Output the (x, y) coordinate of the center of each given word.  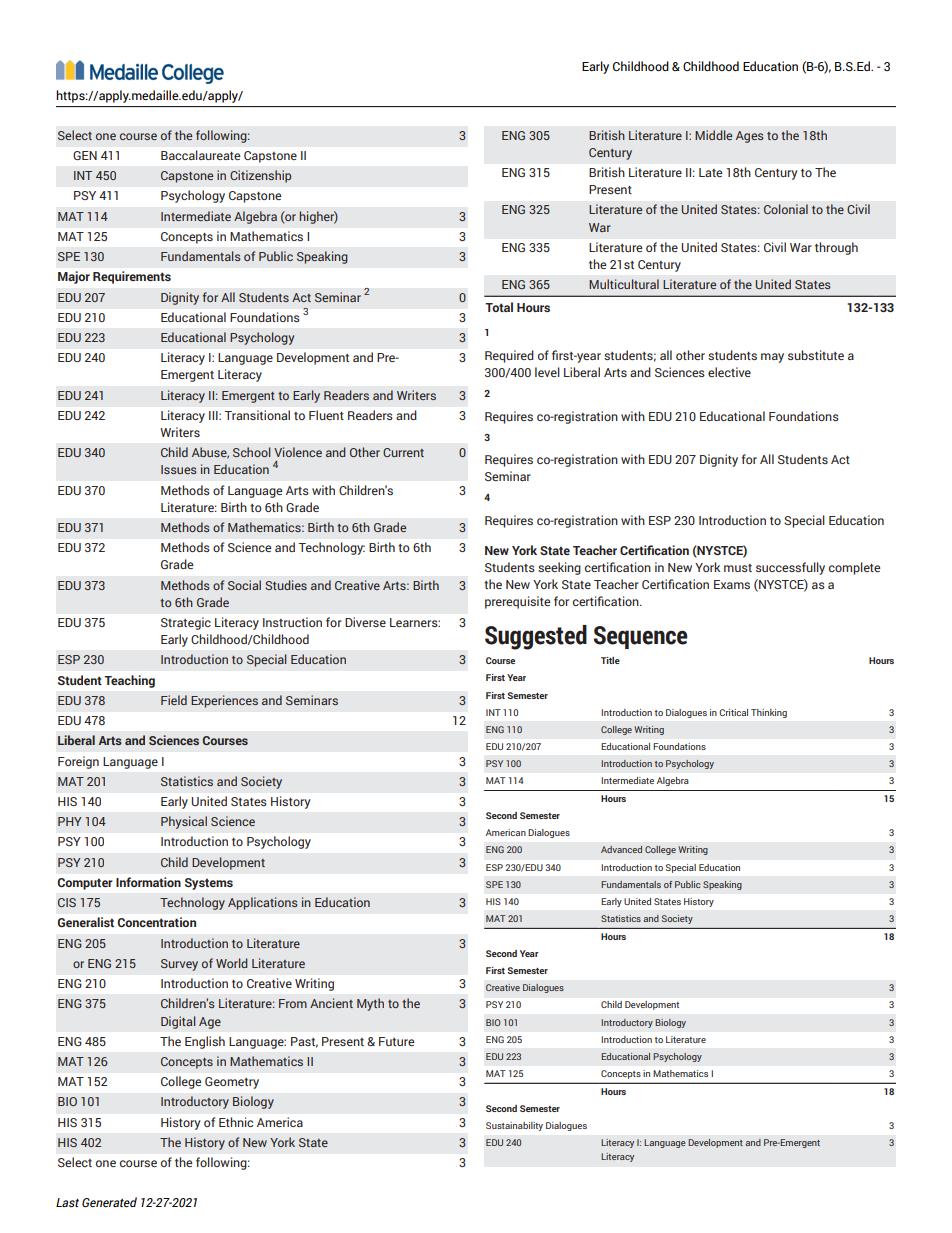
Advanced (621, 849)
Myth (370, 1004)
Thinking (769, 713)
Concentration (157, 922)
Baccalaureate (200, 155)
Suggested (536, 637)
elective (729, 372)
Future (396, 1041)
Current (403, 452)
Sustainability (514, 1126)
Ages (750, 137)
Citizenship (260, 176)
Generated (109, 1202)
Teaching (130, 681)
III (214, 415)
